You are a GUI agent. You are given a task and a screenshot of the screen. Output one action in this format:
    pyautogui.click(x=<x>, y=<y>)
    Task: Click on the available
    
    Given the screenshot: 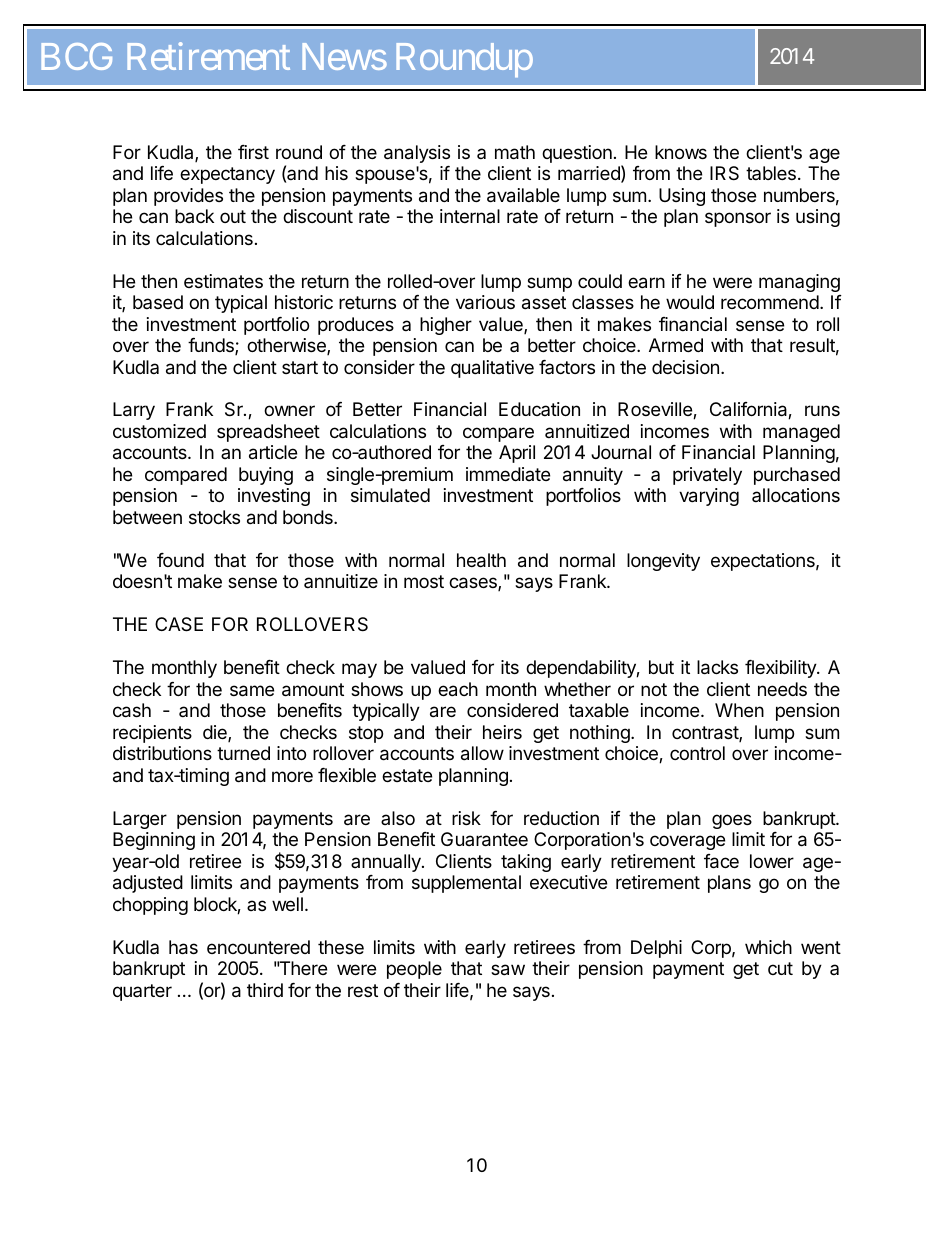 What is the action you would take?
    pyautogui.click(x=523, y=195)
